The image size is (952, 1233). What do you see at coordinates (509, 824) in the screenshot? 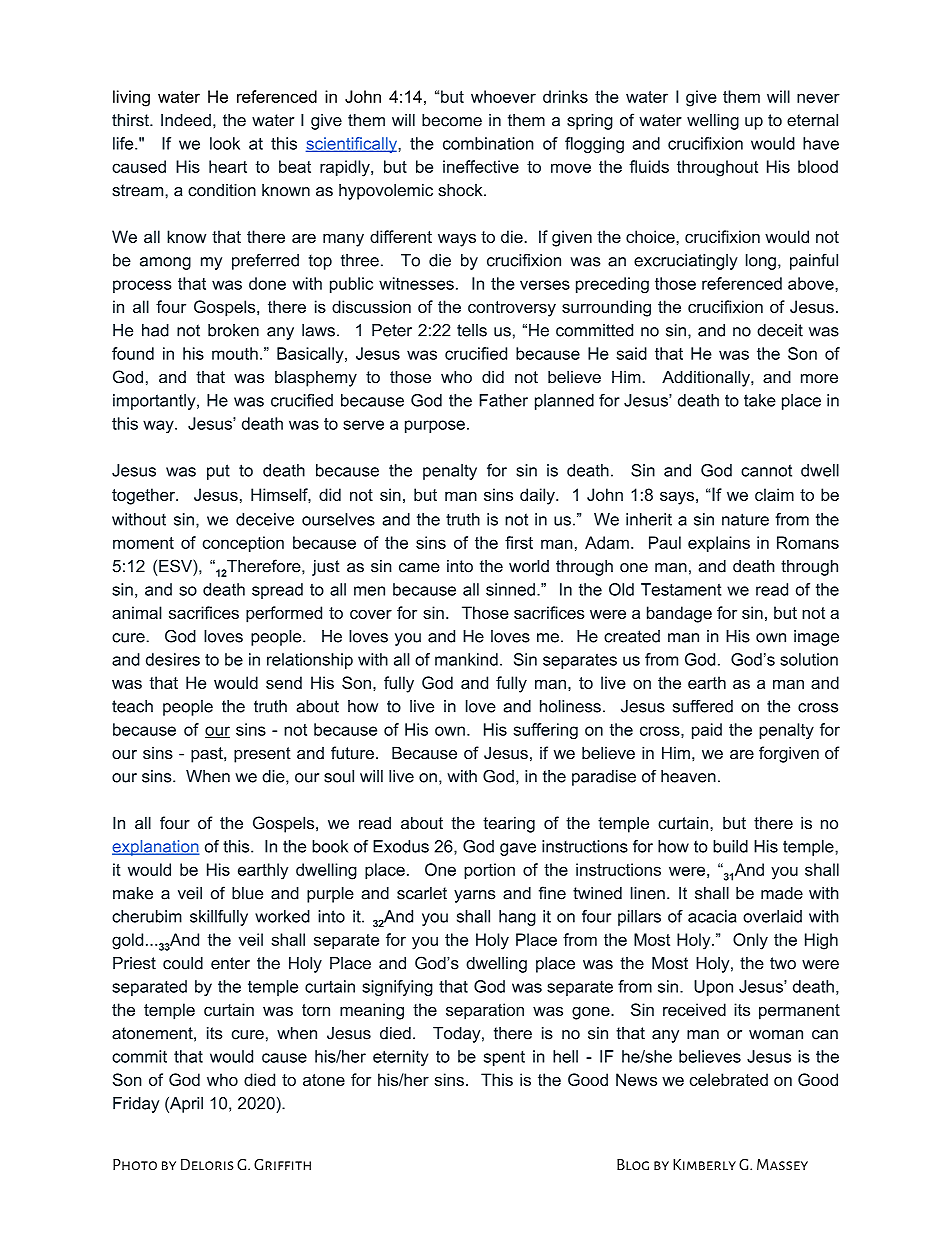
I see `tearing` at bounding box center [509, 824].
